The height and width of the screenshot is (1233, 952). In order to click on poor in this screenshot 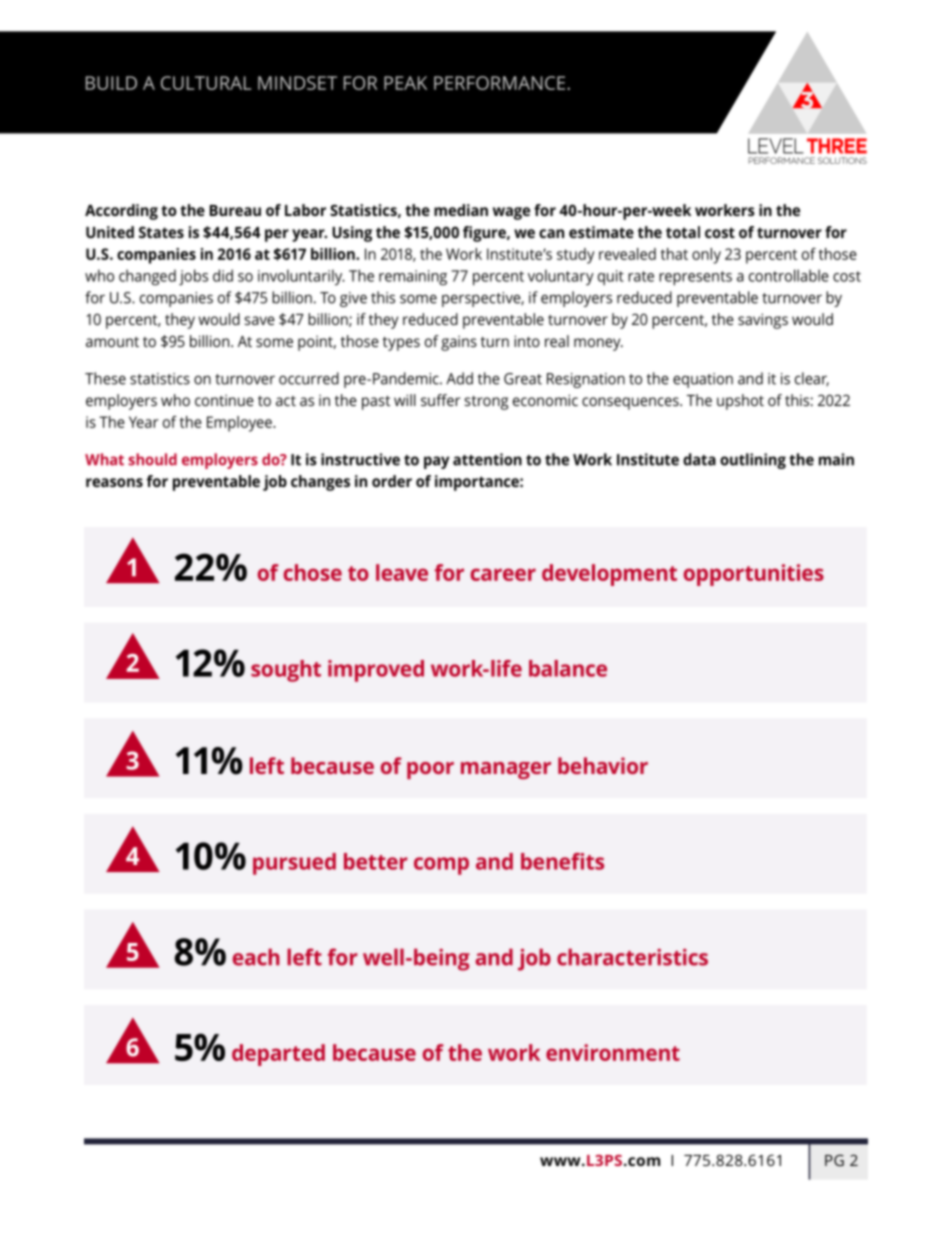, I will do `click(430, 770)`.
